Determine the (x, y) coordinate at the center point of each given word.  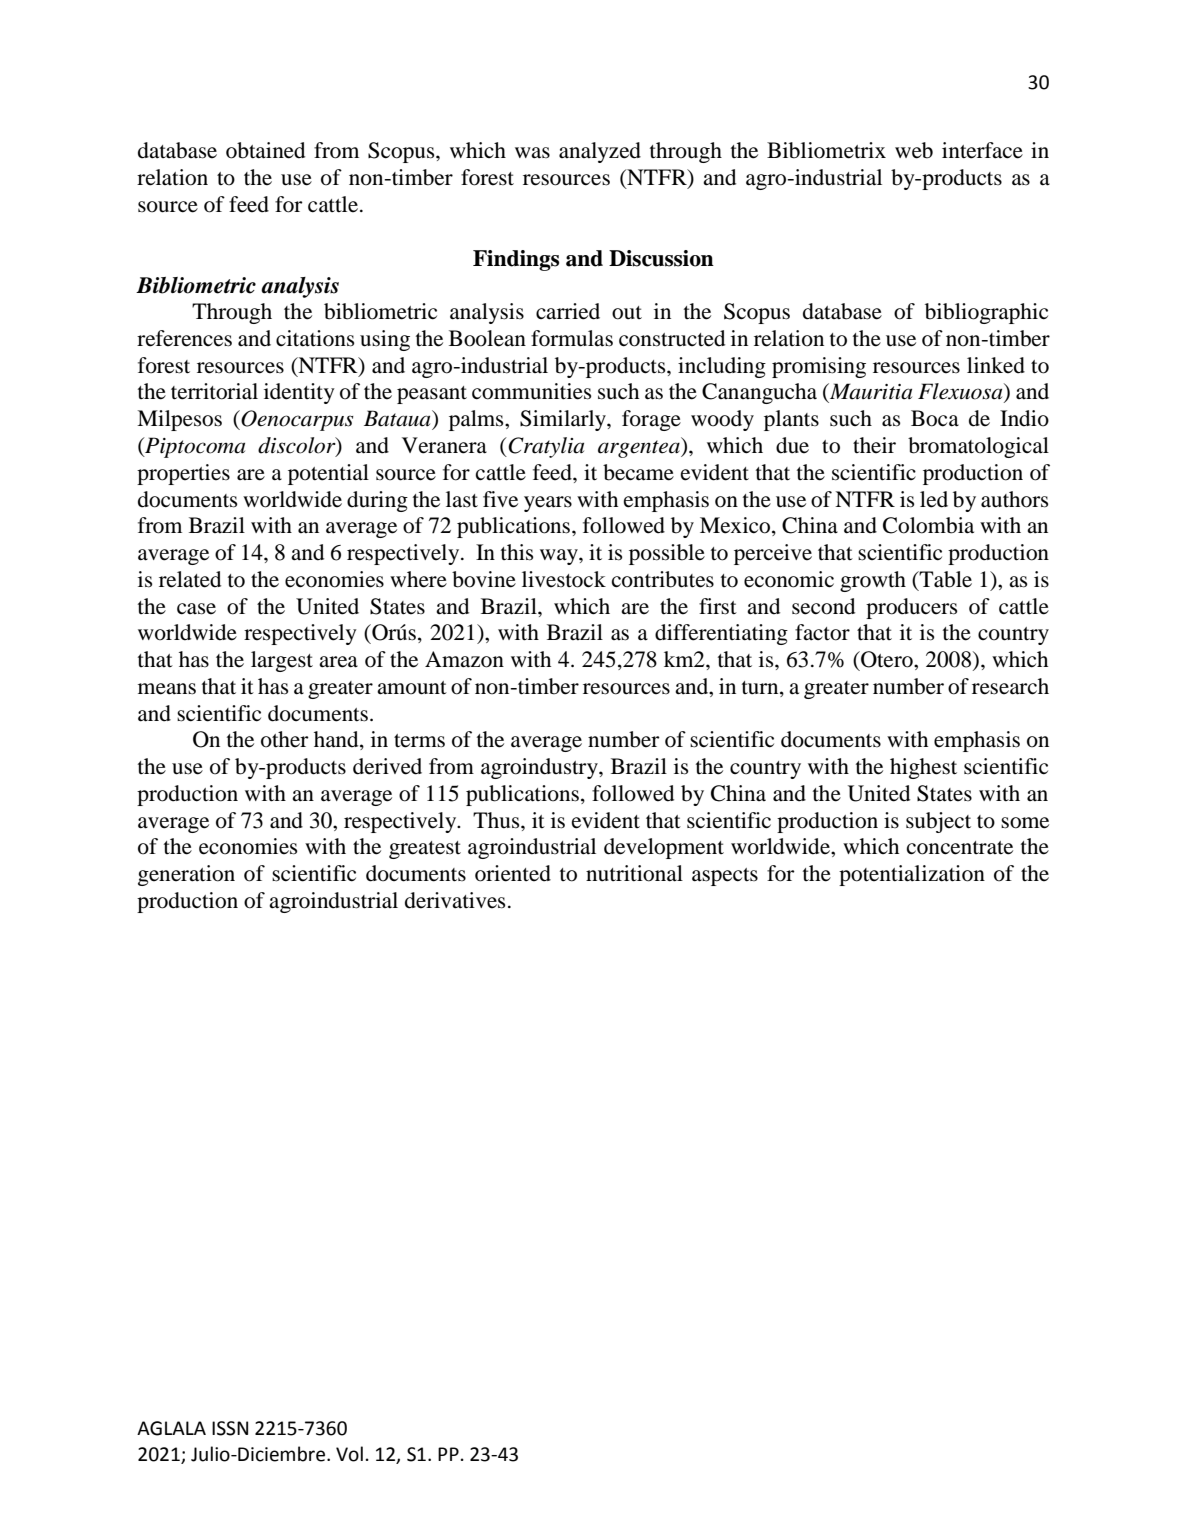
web (914, 150)
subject (938, 822)
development (664, 848)
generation (186, 875)
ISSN (230, 1428)
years (548, 504)
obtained (265, 150)
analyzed (600, 152)
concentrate (960, 848)
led (934, 499)
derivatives (455, 900)
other (285, 739)
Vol (349, 1454)
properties (183, 474)
